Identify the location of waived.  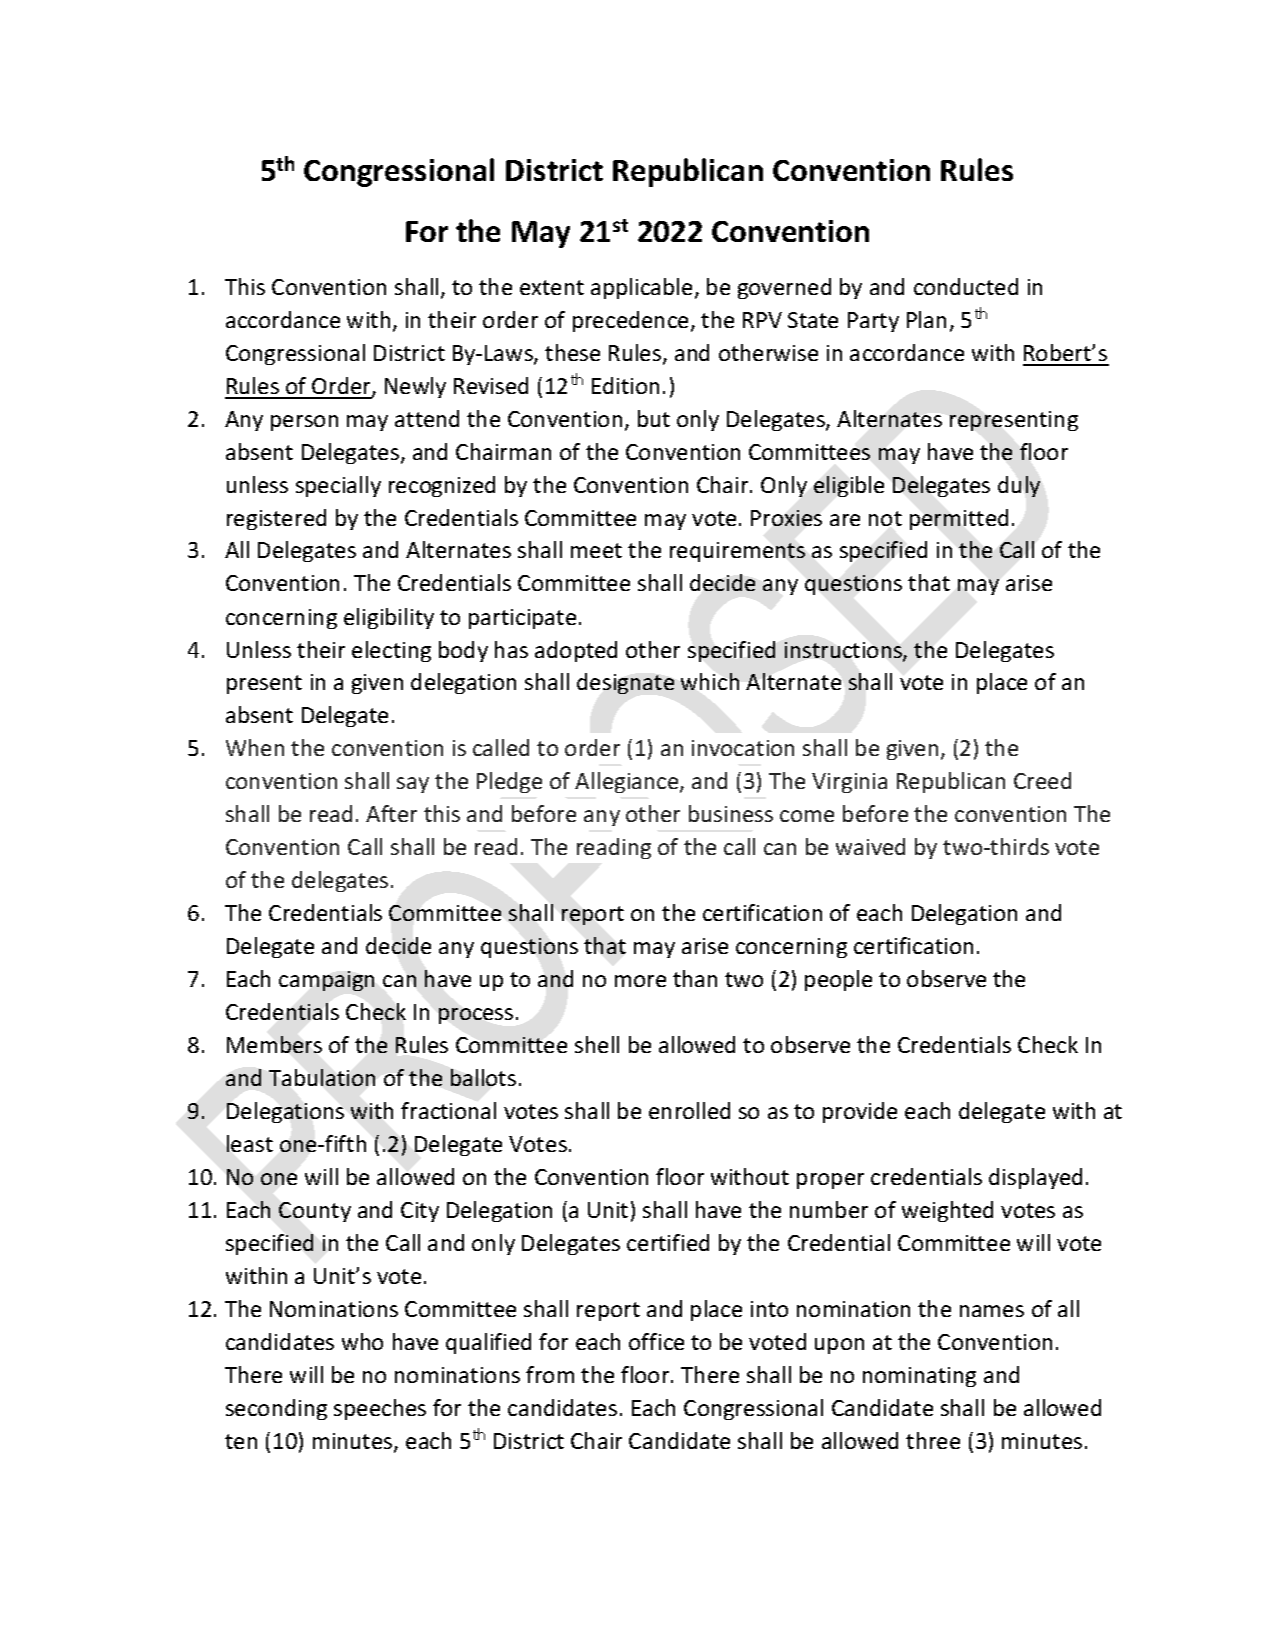
(870, 846).
